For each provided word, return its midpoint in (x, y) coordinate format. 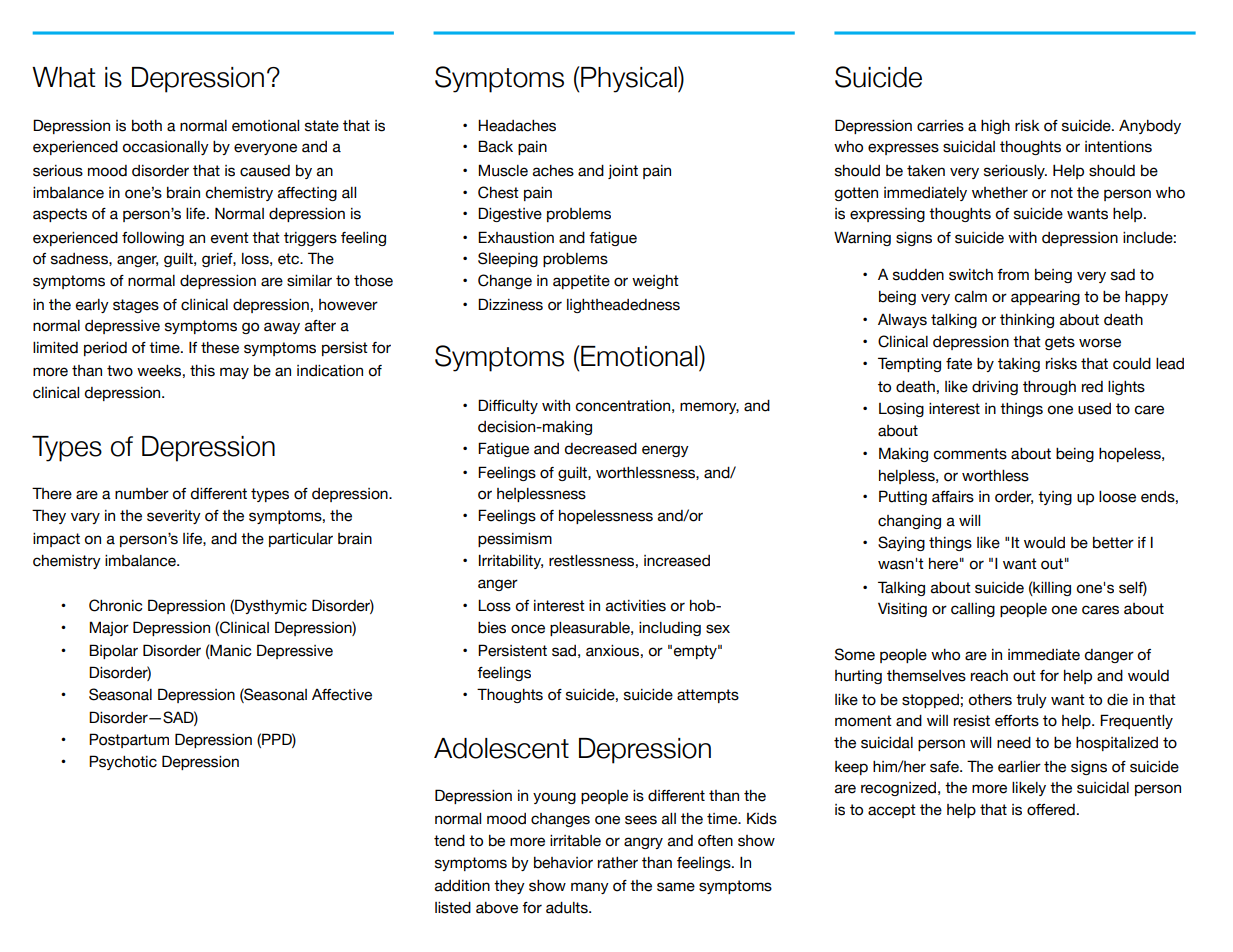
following (153, 239)
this (202, 371)
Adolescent (501, 748)
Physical (629, 79)
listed (453, 908)
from (1013, 275)
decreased (601, 449)
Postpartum (129, 740)
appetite (581, 282)
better (1113, 543)
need (1014, 743)
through (1049, 388)
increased (677, 561)
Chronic (116, 605)
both (147, 126)
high (995, 127)
